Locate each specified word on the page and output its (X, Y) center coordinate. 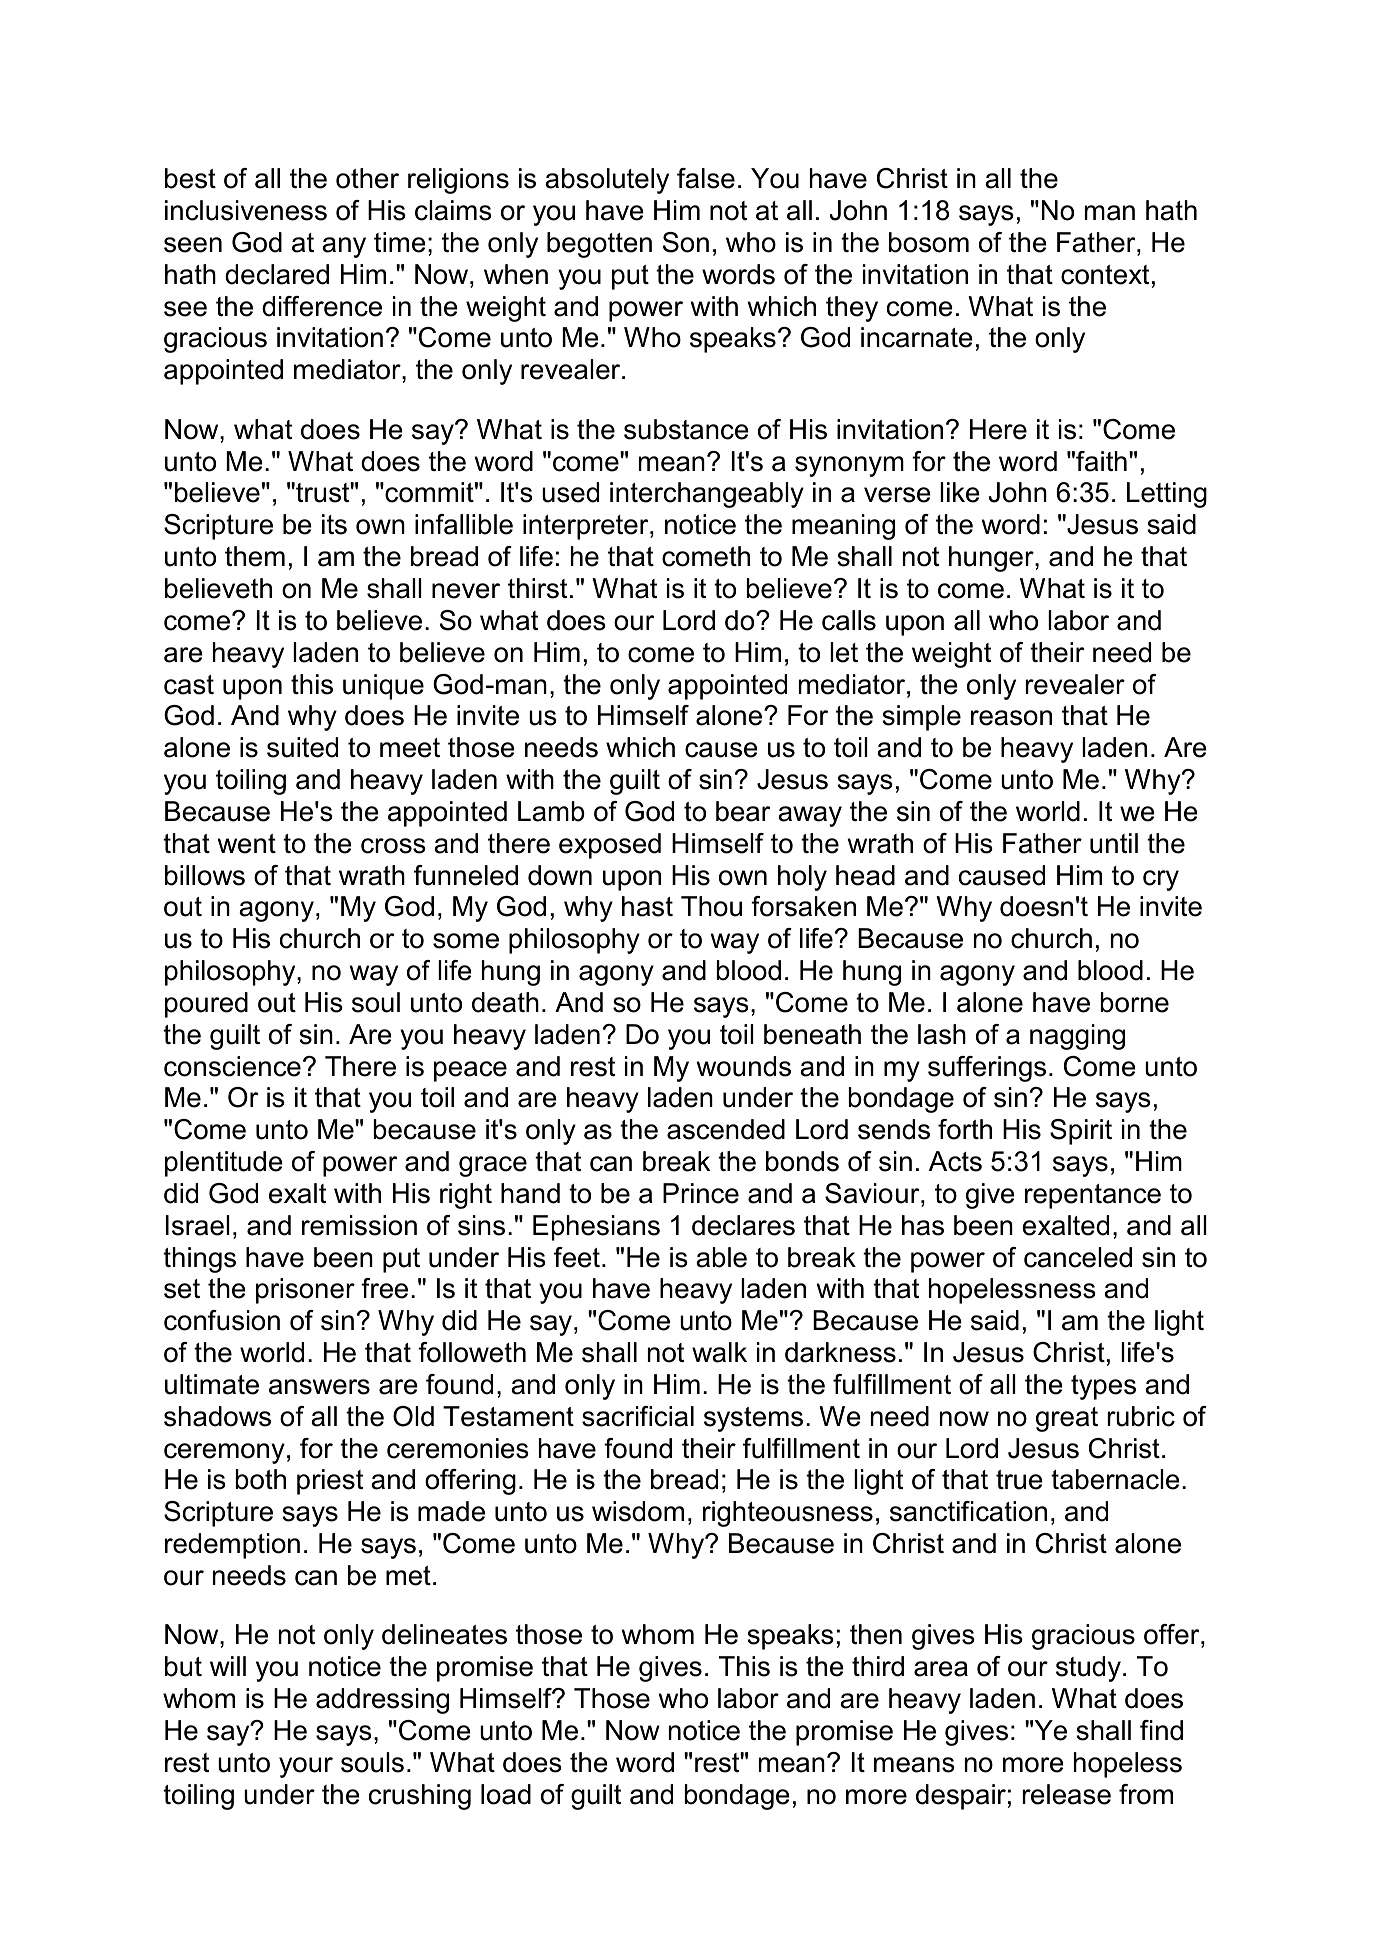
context (1105, 275)
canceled (1078, 1257)
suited (302, 747)
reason (1011, 718)
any (344, 247)
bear (743, 811)
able (721, 1257)
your (306, 1767)
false (706, 178)
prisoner (305, 1291)
